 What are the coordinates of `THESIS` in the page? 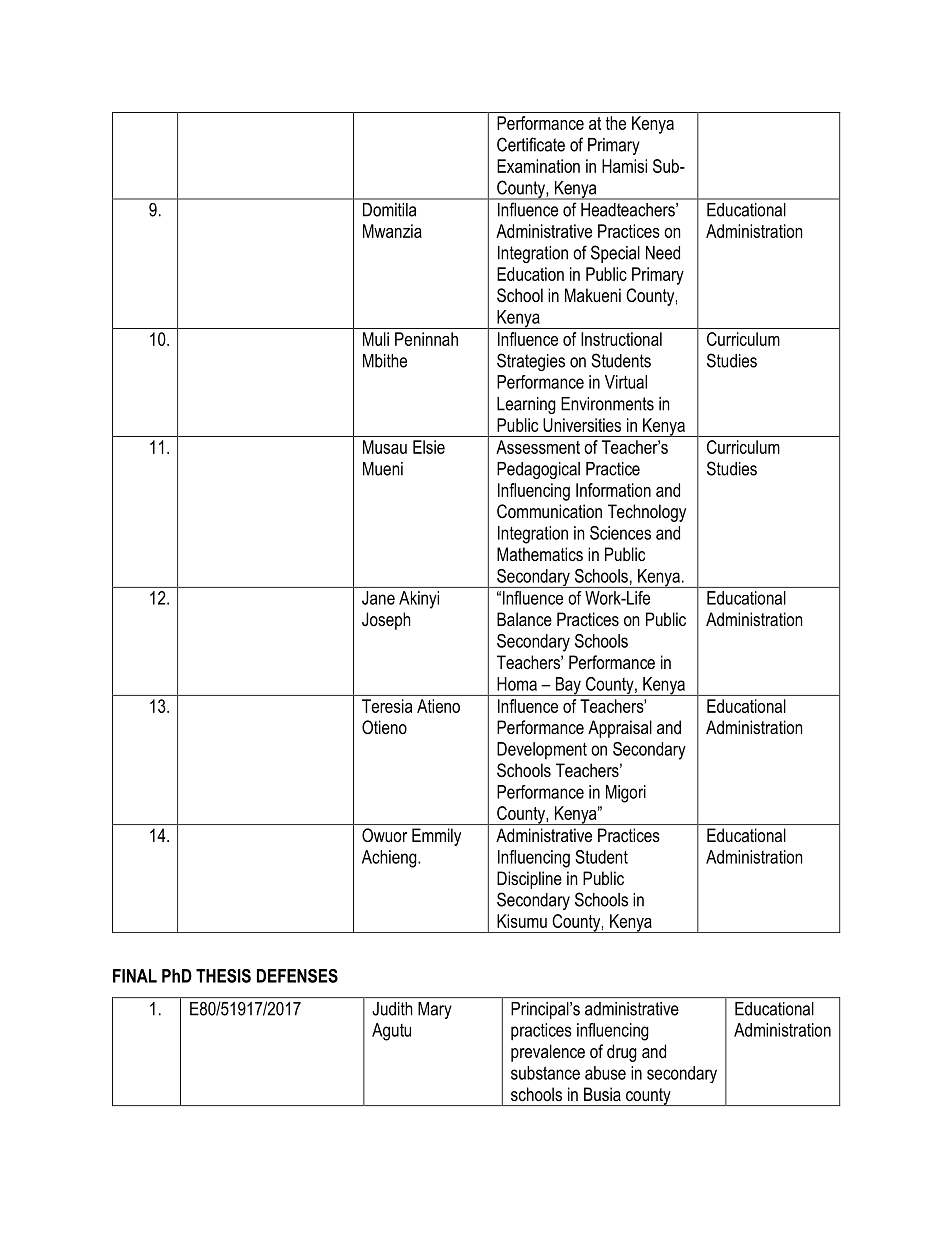 It's located at (223, 976).
